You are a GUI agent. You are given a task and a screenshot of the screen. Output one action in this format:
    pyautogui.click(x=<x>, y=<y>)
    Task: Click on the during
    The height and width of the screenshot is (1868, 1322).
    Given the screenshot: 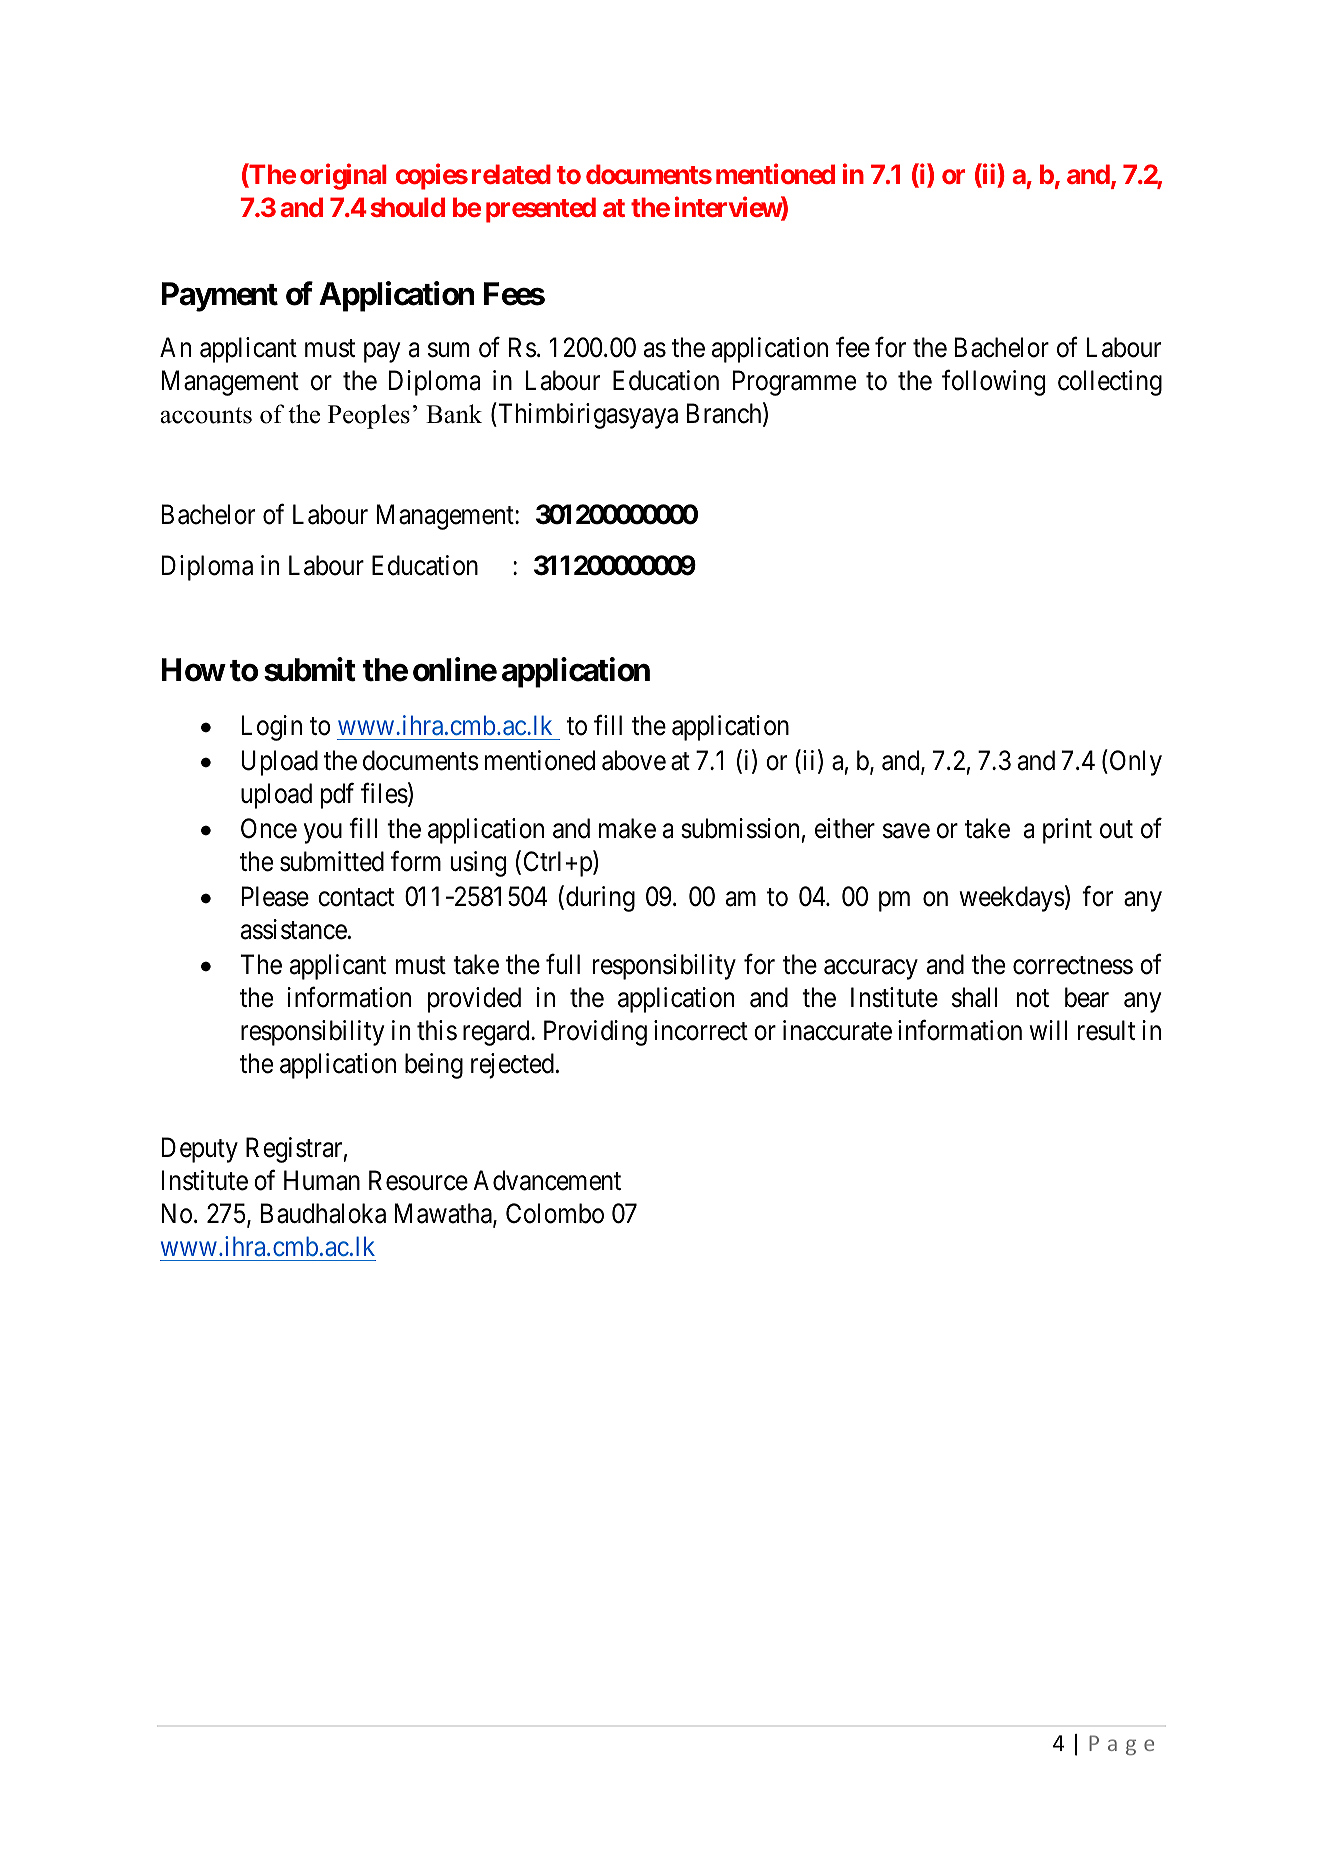 What is the action you would take?
    pyautogui.click(x=600, y=899)
